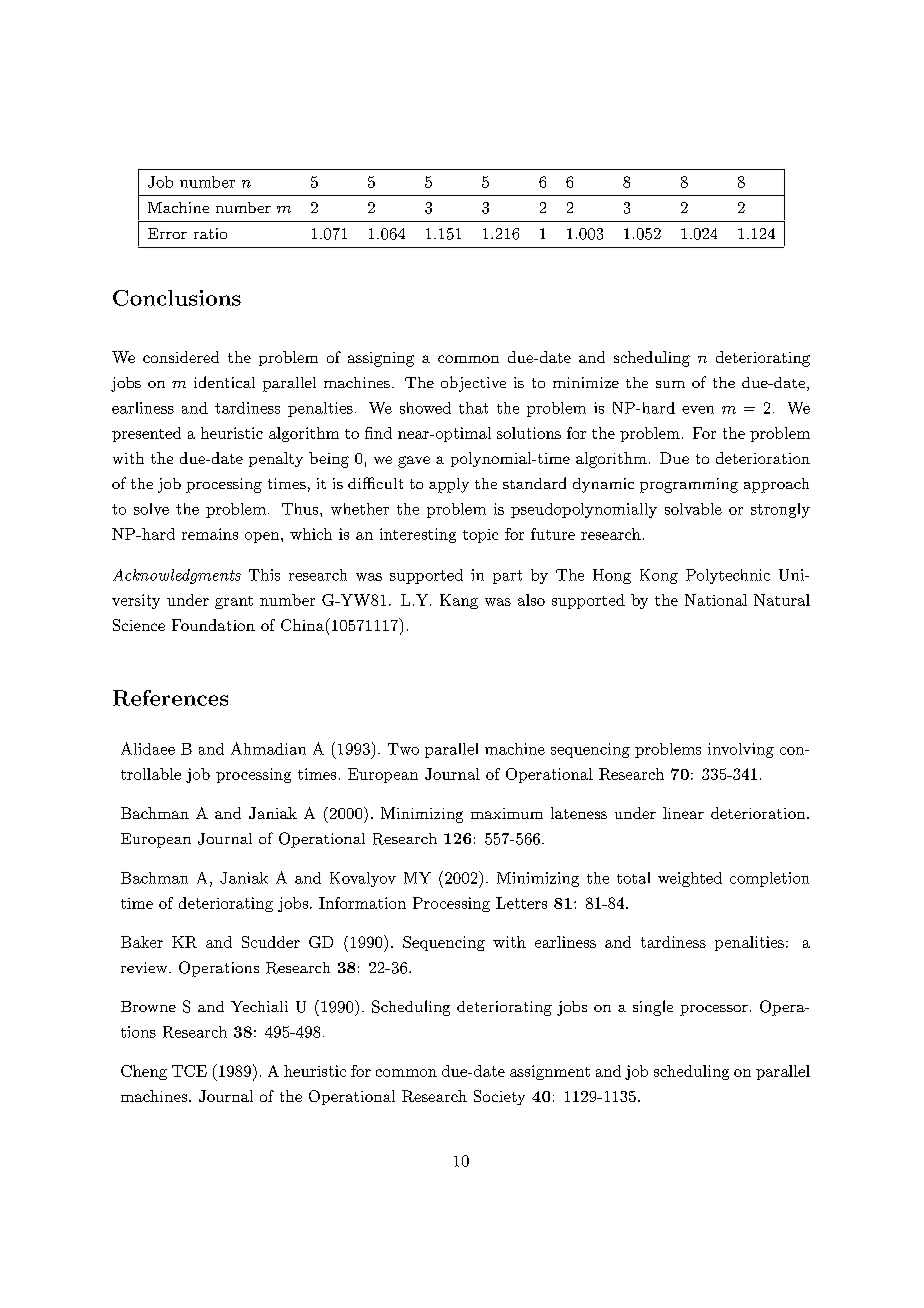  Describe the element at coordinates (670, 384) in the page. I see `sum` at that location.
